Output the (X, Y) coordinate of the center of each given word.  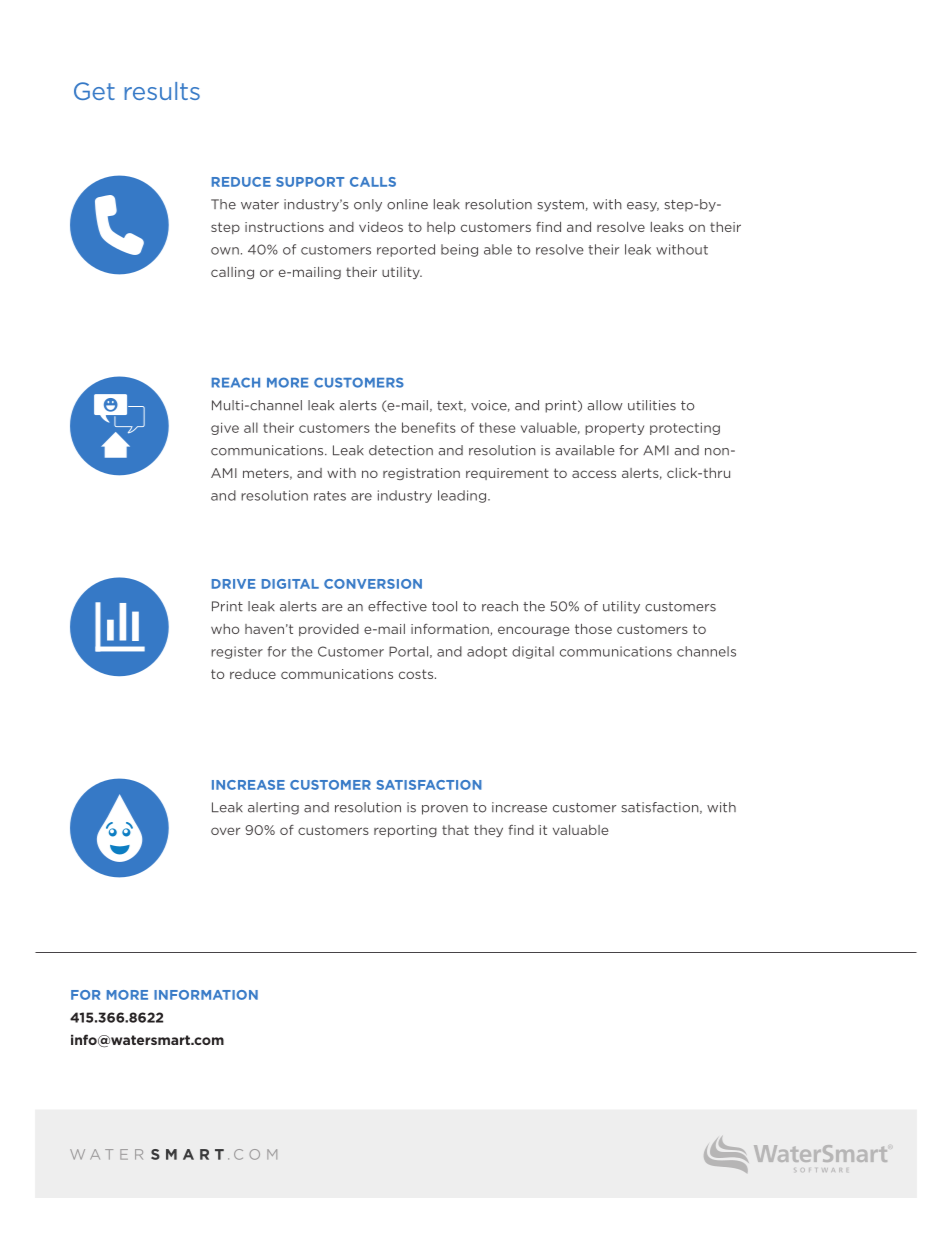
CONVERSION (373, 584)
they (488, 831)
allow (605, 405)
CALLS (373, 182)
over (225, 831)
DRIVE (234, 584)
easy (643, 207)
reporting (405, 831)
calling (232, 273)
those (593, 629)
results (162, 91)
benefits (429, 427)
